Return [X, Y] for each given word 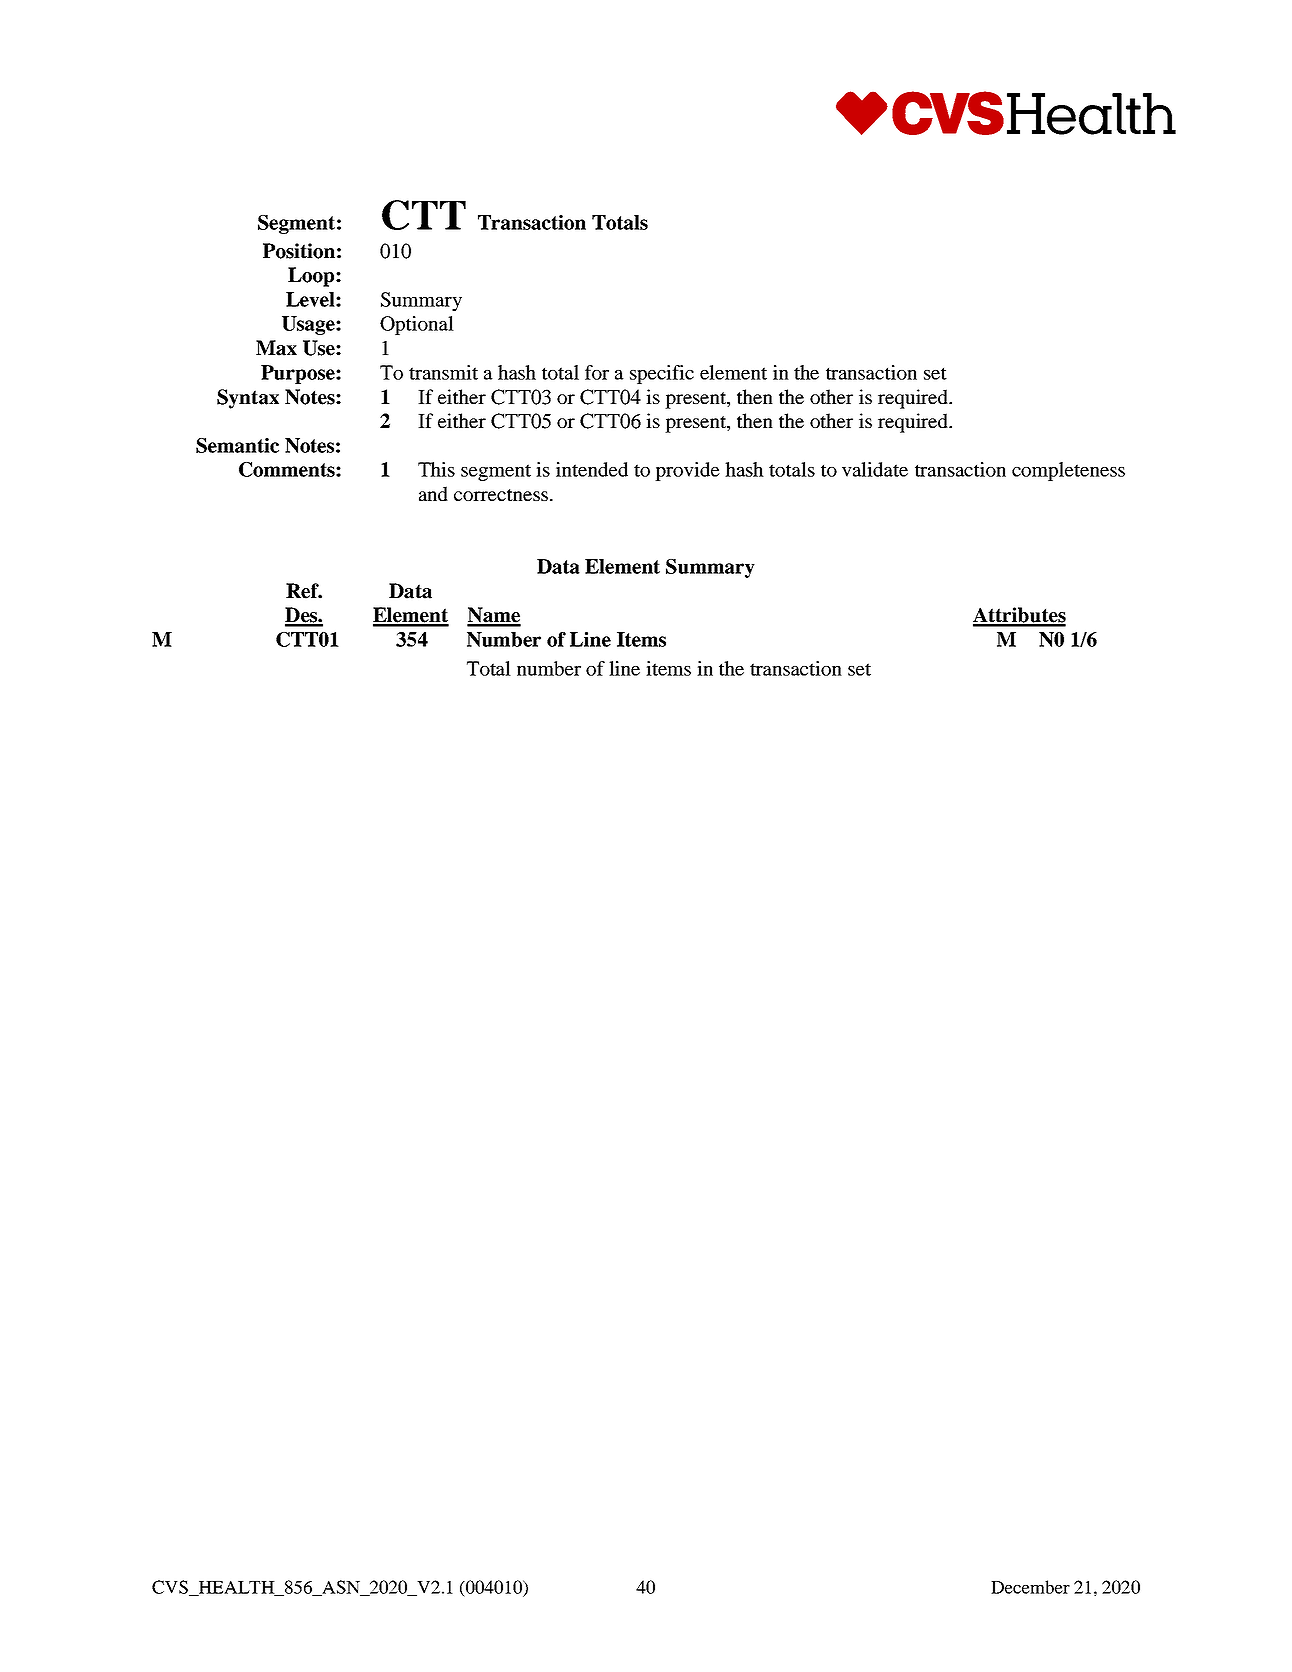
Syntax [248, 399]
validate [875, 469]
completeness [1068, 471]
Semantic [237, 445]
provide [687, 471]
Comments [288, 469]
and [433, 493]
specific [662, 374]
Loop [312, 277]
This [436, 469]
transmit [443, 372]
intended [592, 469]
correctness [501, 495]
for [597, 372]
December [1030, 1587]
